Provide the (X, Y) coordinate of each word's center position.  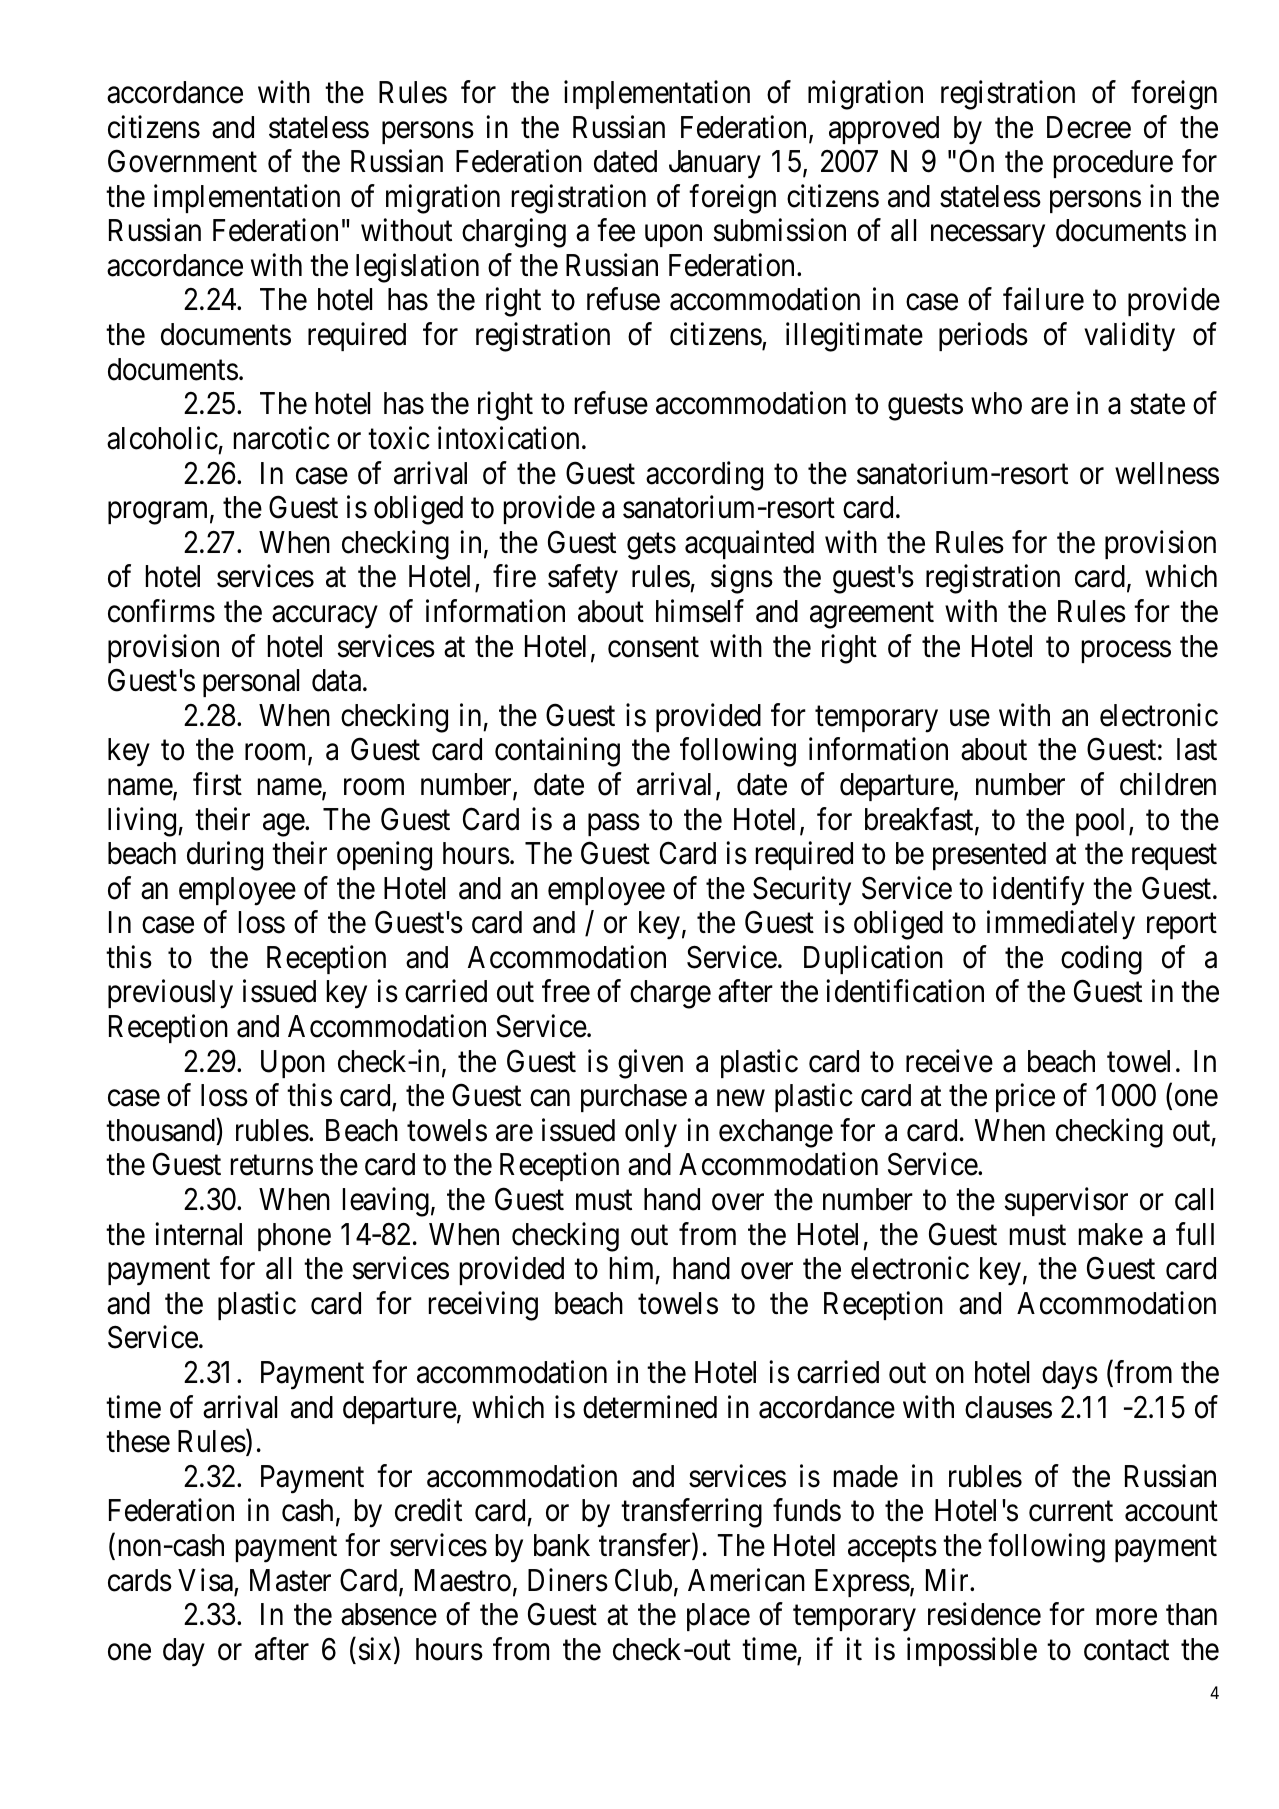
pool (1103, 822)
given (650, 1064)
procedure (1113, 164)
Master (290, 1580)
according (704, 476)
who (996, 403)
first (217, 784)
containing (557, 752)
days (1070, 1375)
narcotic (282, 438)
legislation (417, 268)
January (715, 164)
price (1025, 1098)
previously (170, 994)
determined (650, 1407)
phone (294, 1237)
